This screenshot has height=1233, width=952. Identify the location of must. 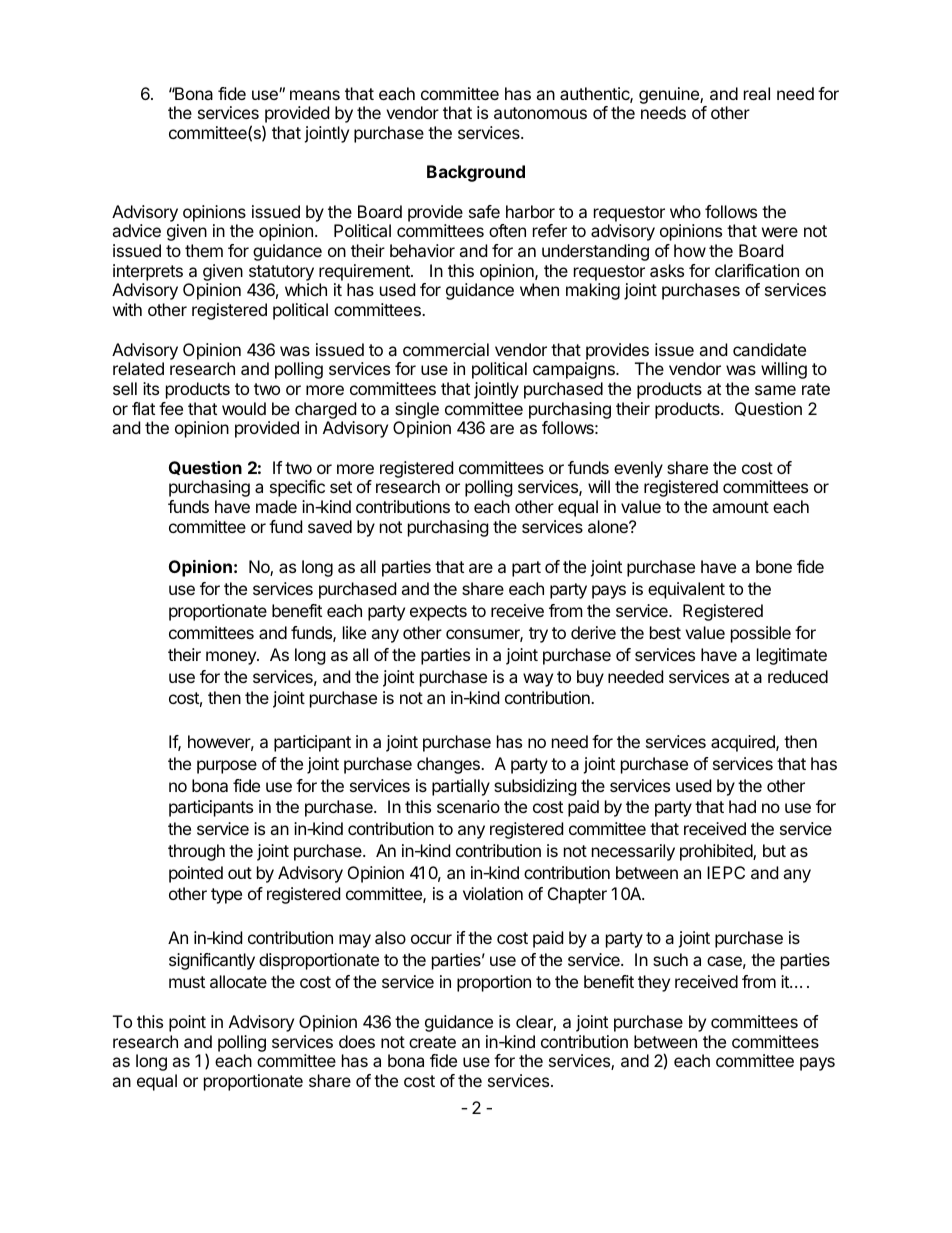
(187, 982).
